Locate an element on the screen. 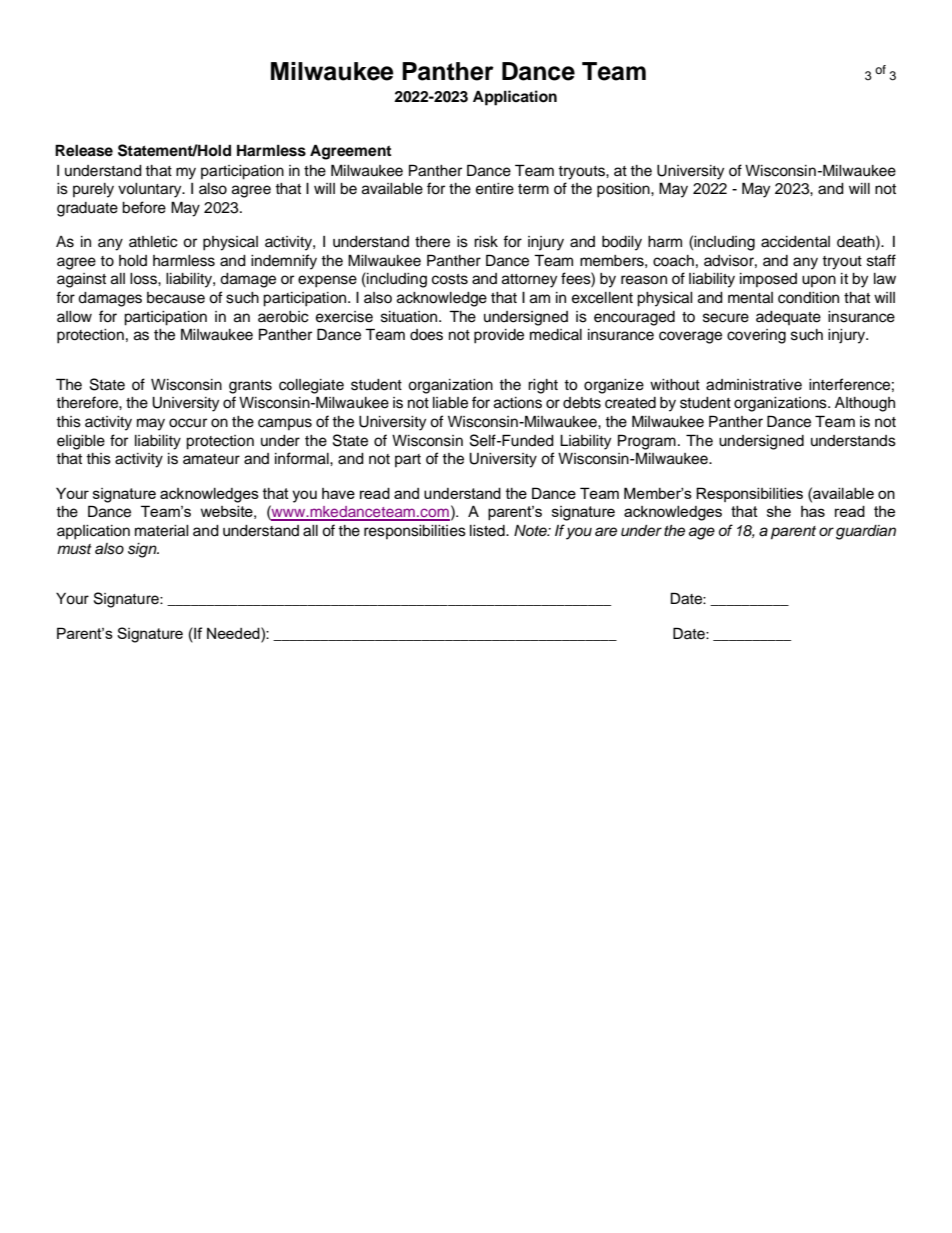 The height and width of the screenshot is (1233, 952). guardian is located at coordinates (866, 532).
